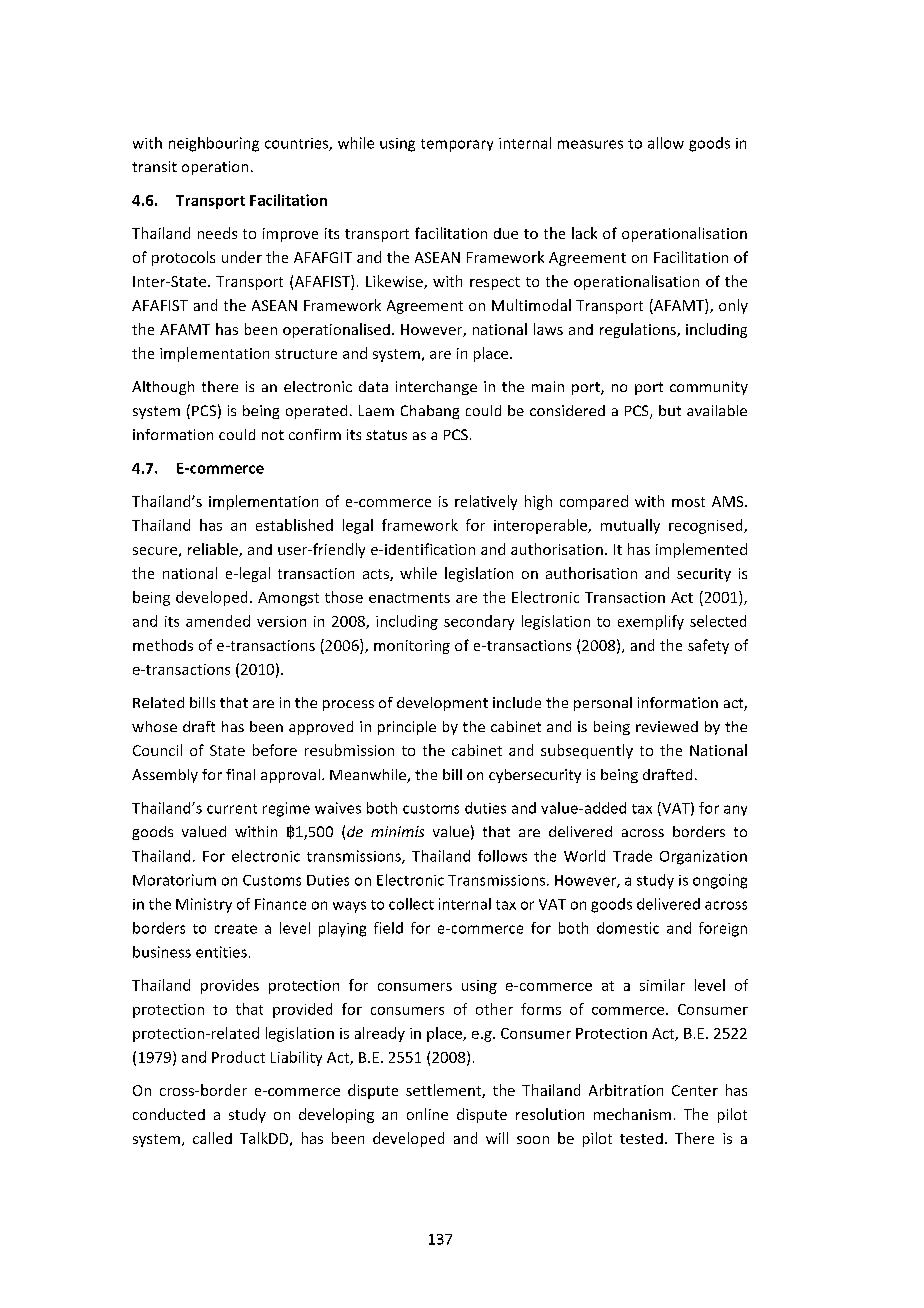 The width and height of the document is (924, 1308). Describe the element at coordinates (411, 904) in the document. I see `collect` at that location.
